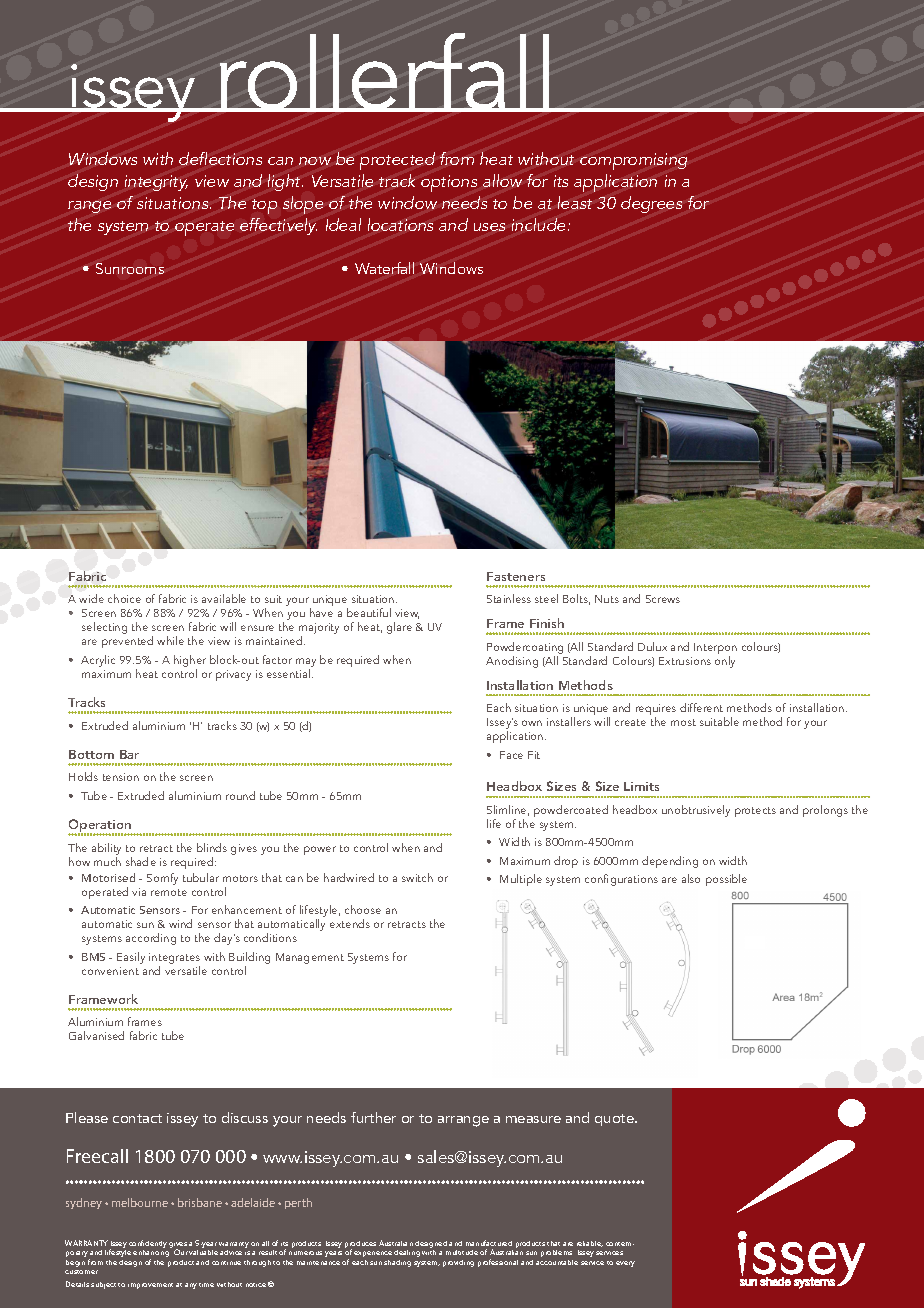  What do you see at coordinates (449, 183) in the screenshot?
I see `options` at bounding box center [449, 183].
